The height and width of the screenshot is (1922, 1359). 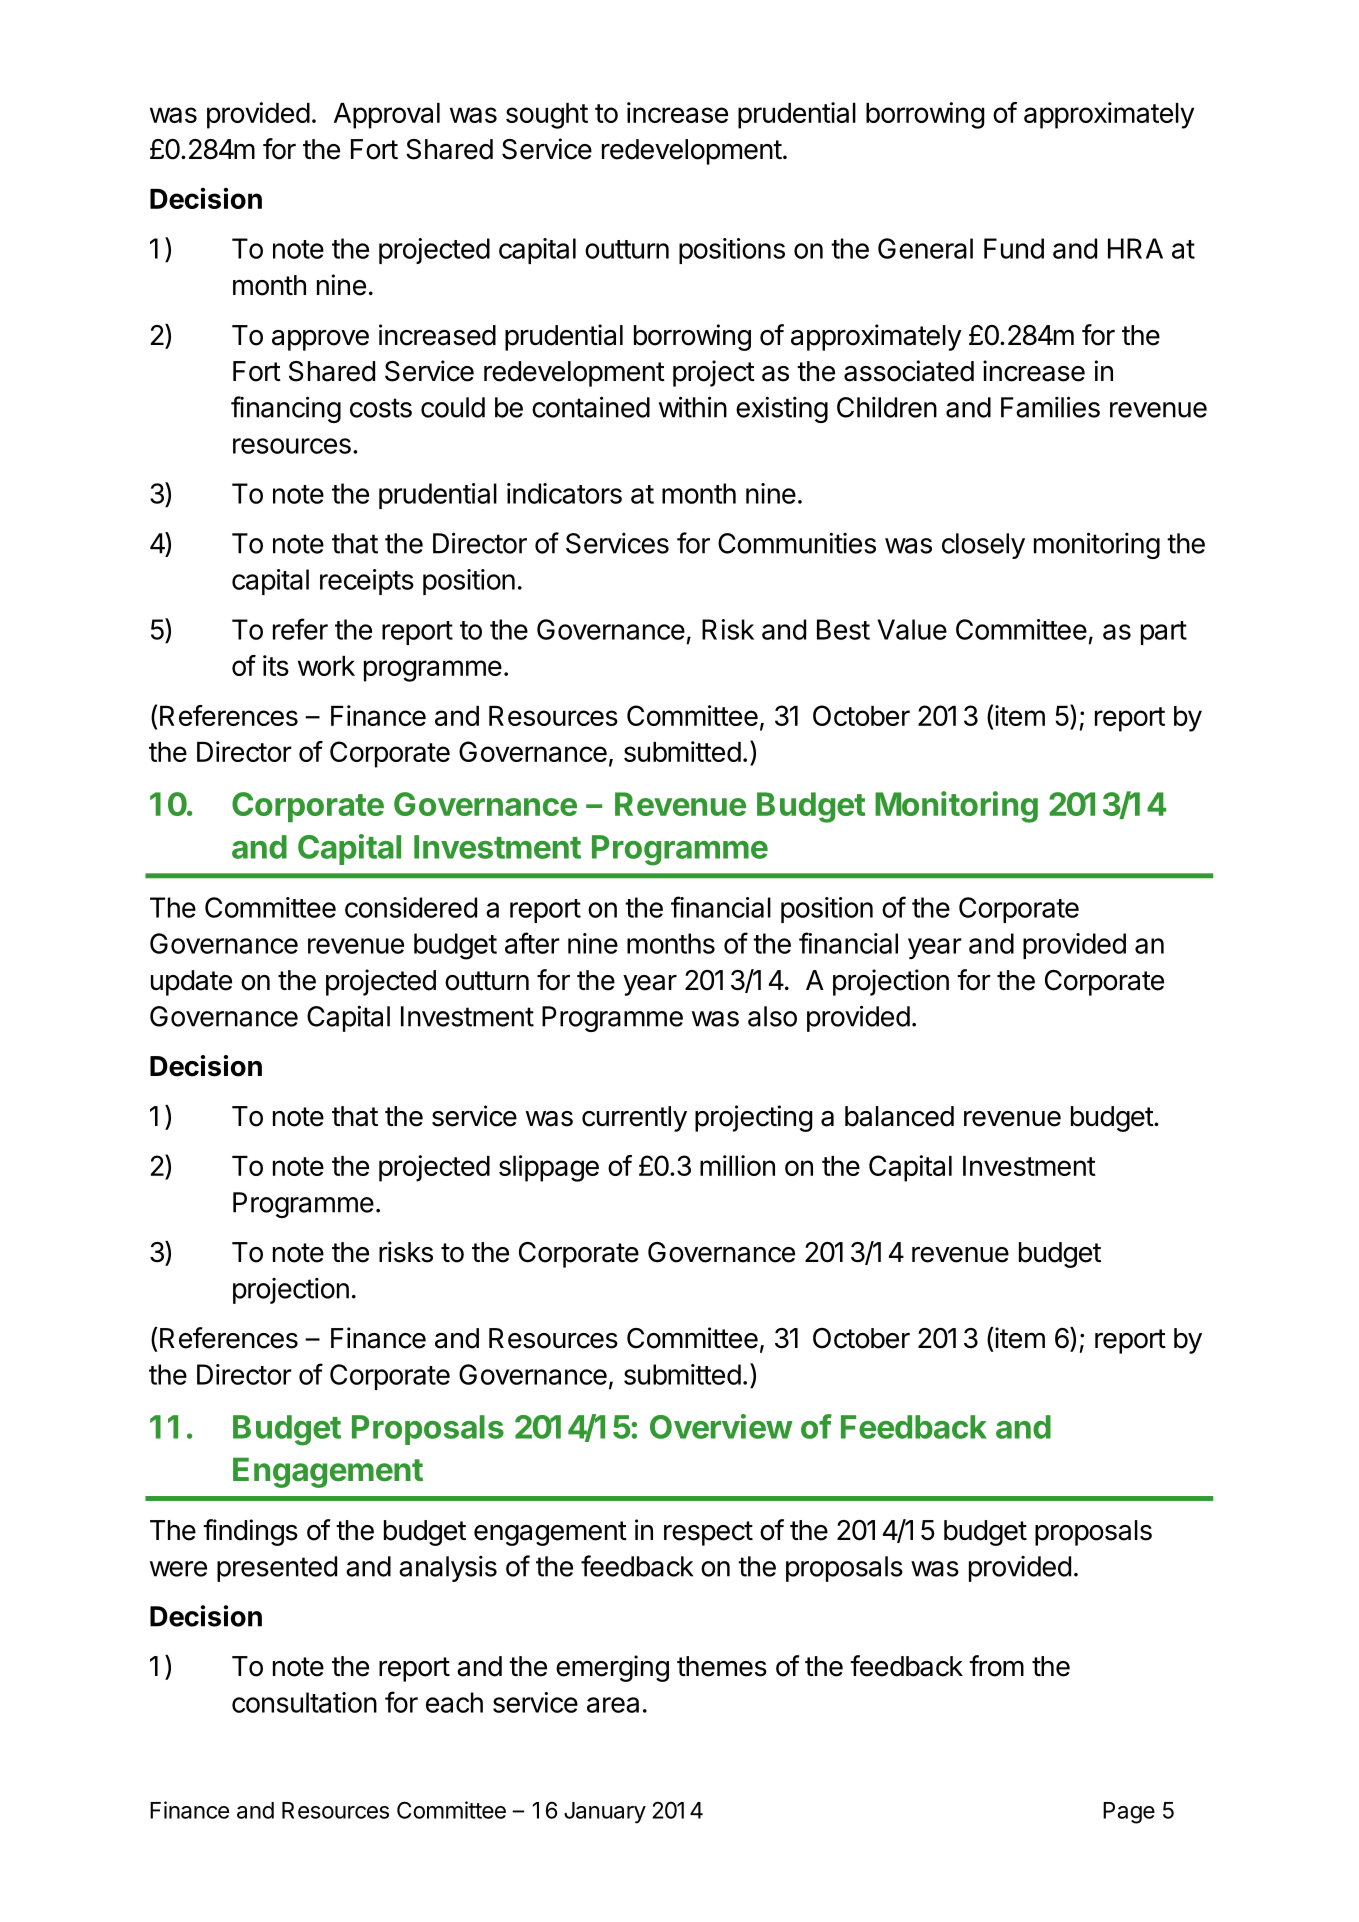 What do you see at coordinates (387, 116) in the screenshot?
I see `Approval` at bounding box center [387, 116].
